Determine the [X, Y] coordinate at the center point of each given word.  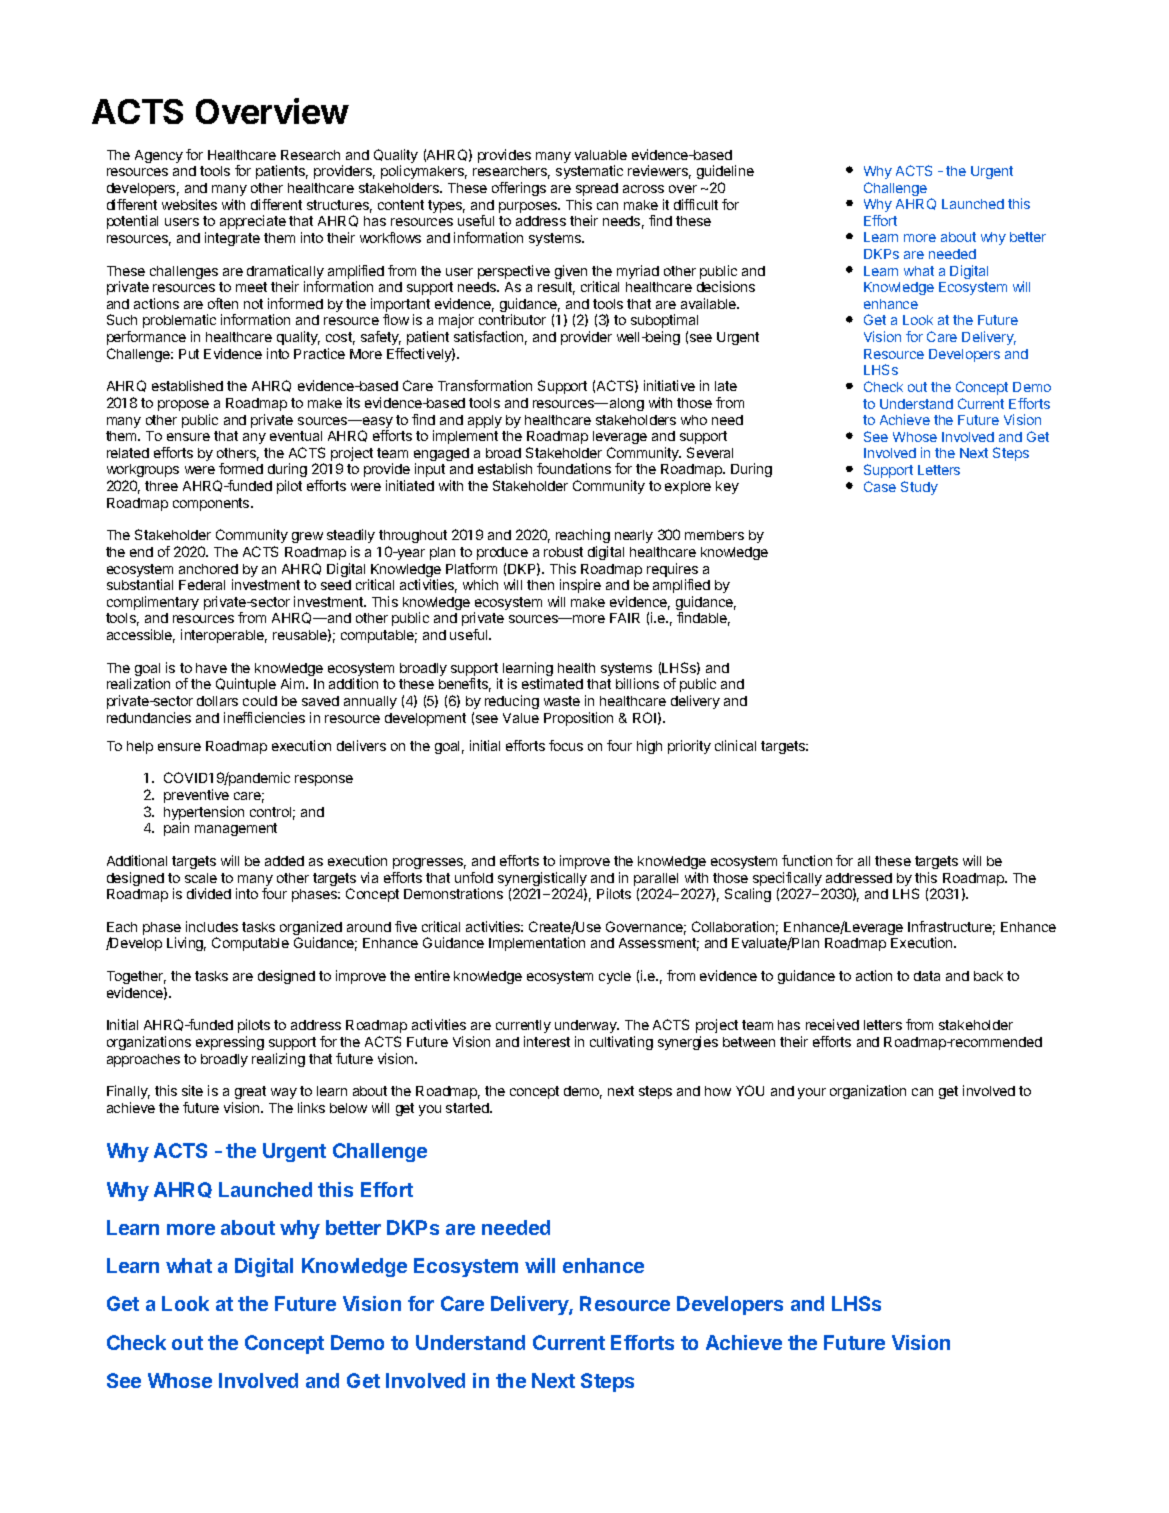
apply [485, 421]
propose [183, 405]
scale [201, 878]
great [250, 1092]
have [211, 668]
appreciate [253, 222]
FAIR [625, 618]
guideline [725, 174]
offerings [519, 189]
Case [880, 486]
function [807, 860]
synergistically [542, 880]
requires [672, 571]
